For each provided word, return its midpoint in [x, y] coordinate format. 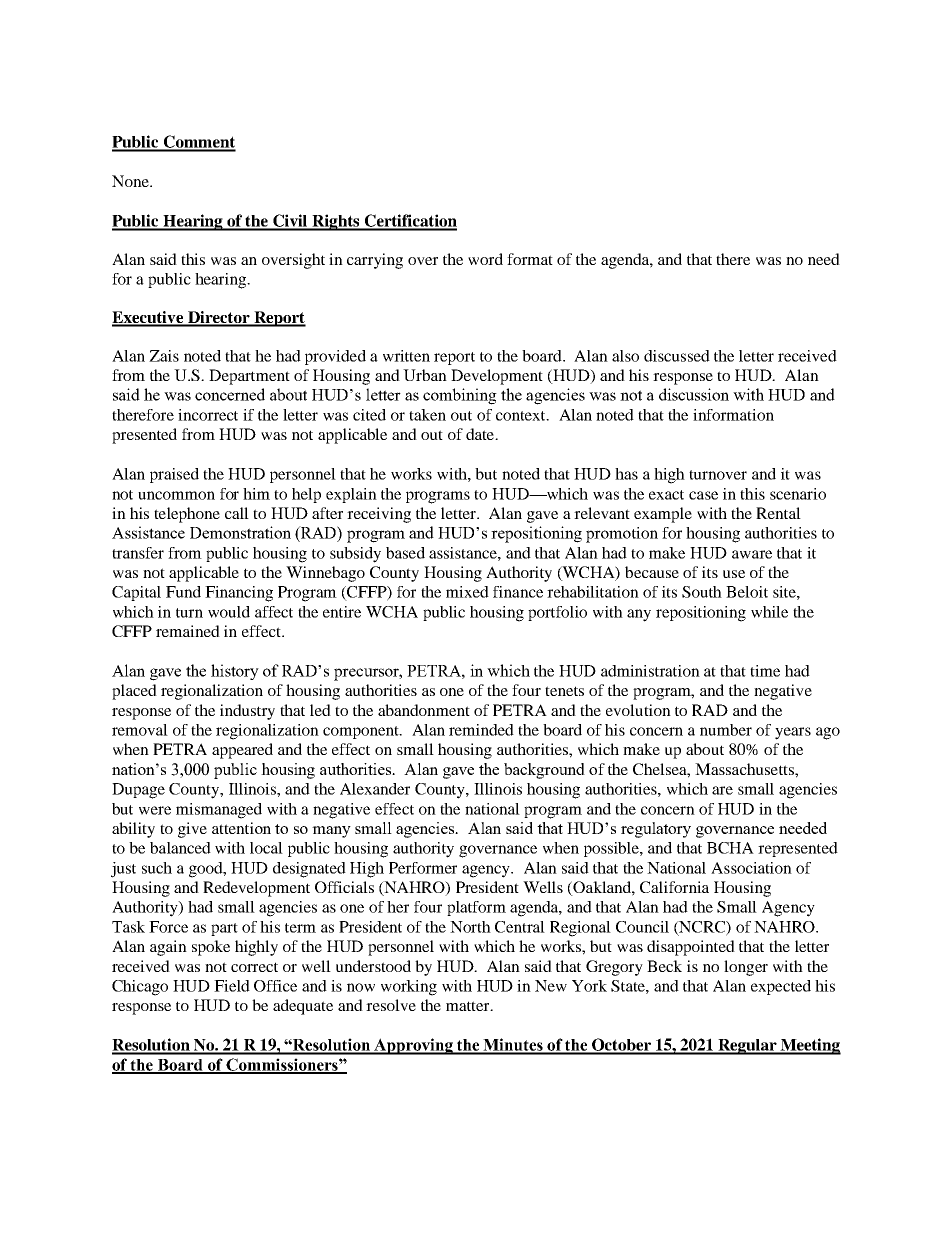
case [703, 495]
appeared [242, 751]
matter [469, 1006]
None [131, 181]
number [726, 730]
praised [174, 475]
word [485, 259]
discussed [677, 356]
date [481, 434]
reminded [481, 730]
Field [232, 986]
